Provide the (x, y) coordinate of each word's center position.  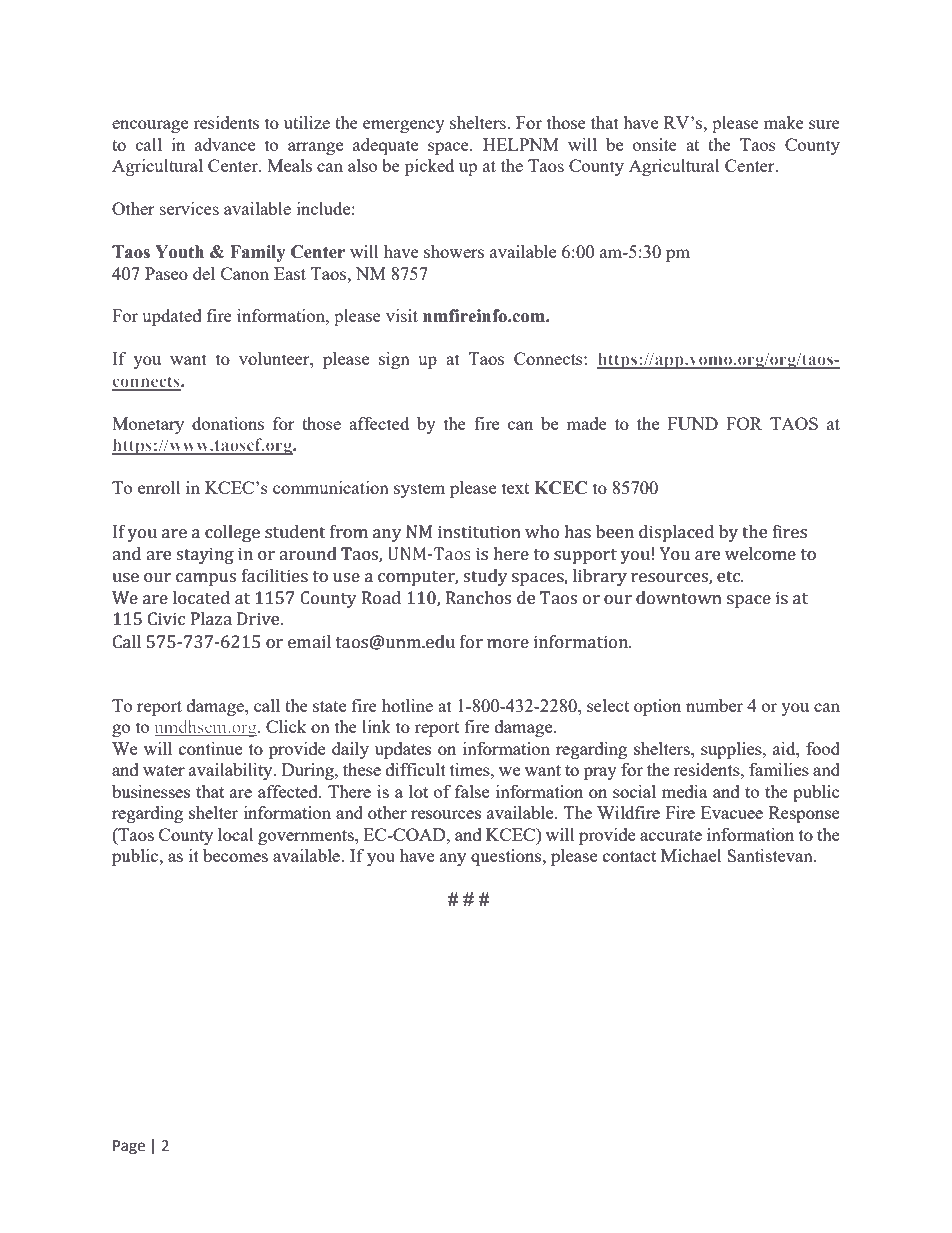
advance (225, 144)
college (232, 533)
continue (210, 748)
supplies (732, 750)
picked (429, 167)
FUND (693, 423)
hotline (407, 705)
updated (171, 317)
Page (129, 1147)
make (784, 122)
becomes (235, 855)
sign (394, 360)
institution (479, 531)
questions (507, 857)
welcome (760, 553)
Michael (691, 855)
